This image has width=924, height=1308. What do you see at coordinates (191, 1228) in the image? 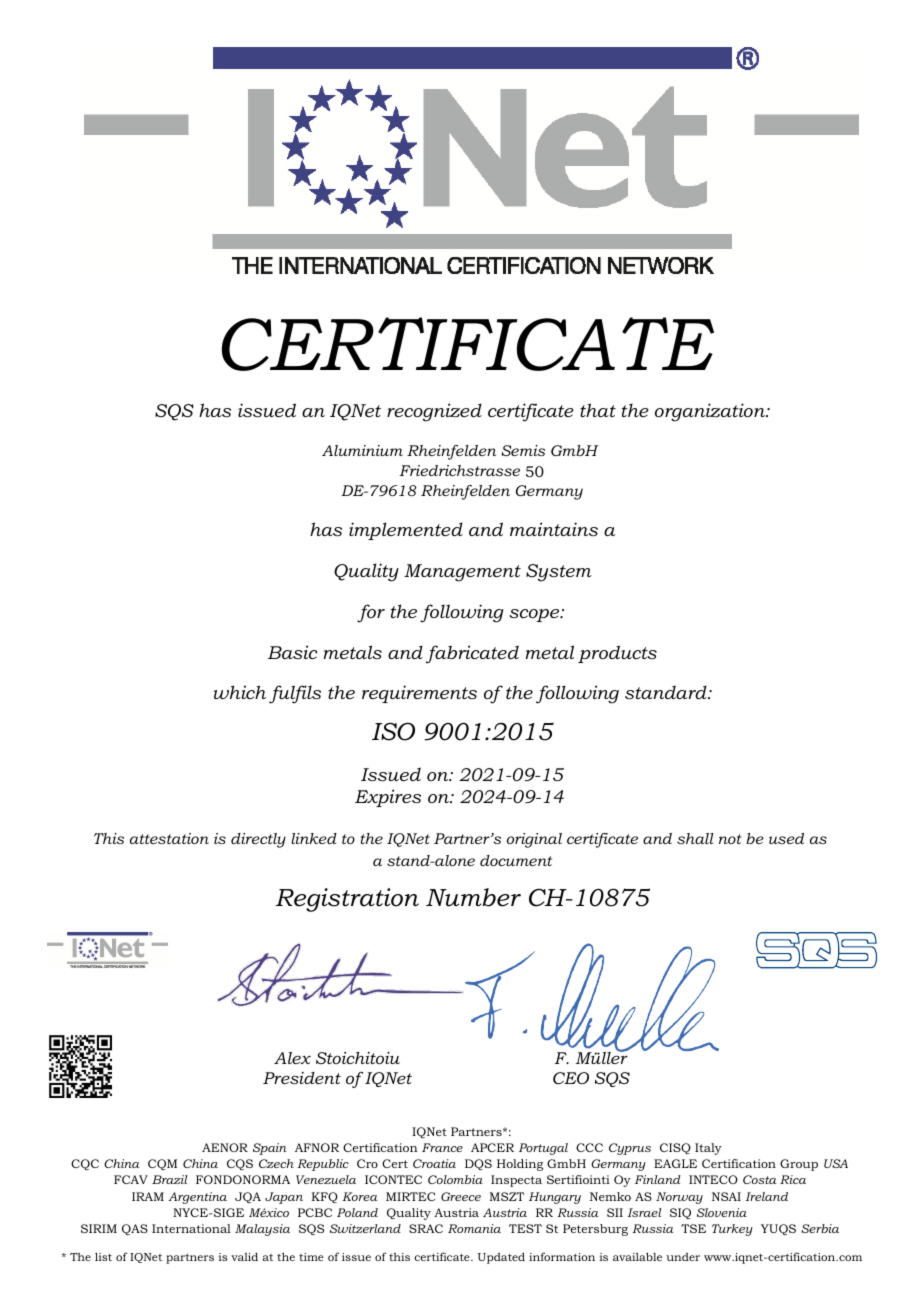
I see `International` at bounding box center [191, 1228].
